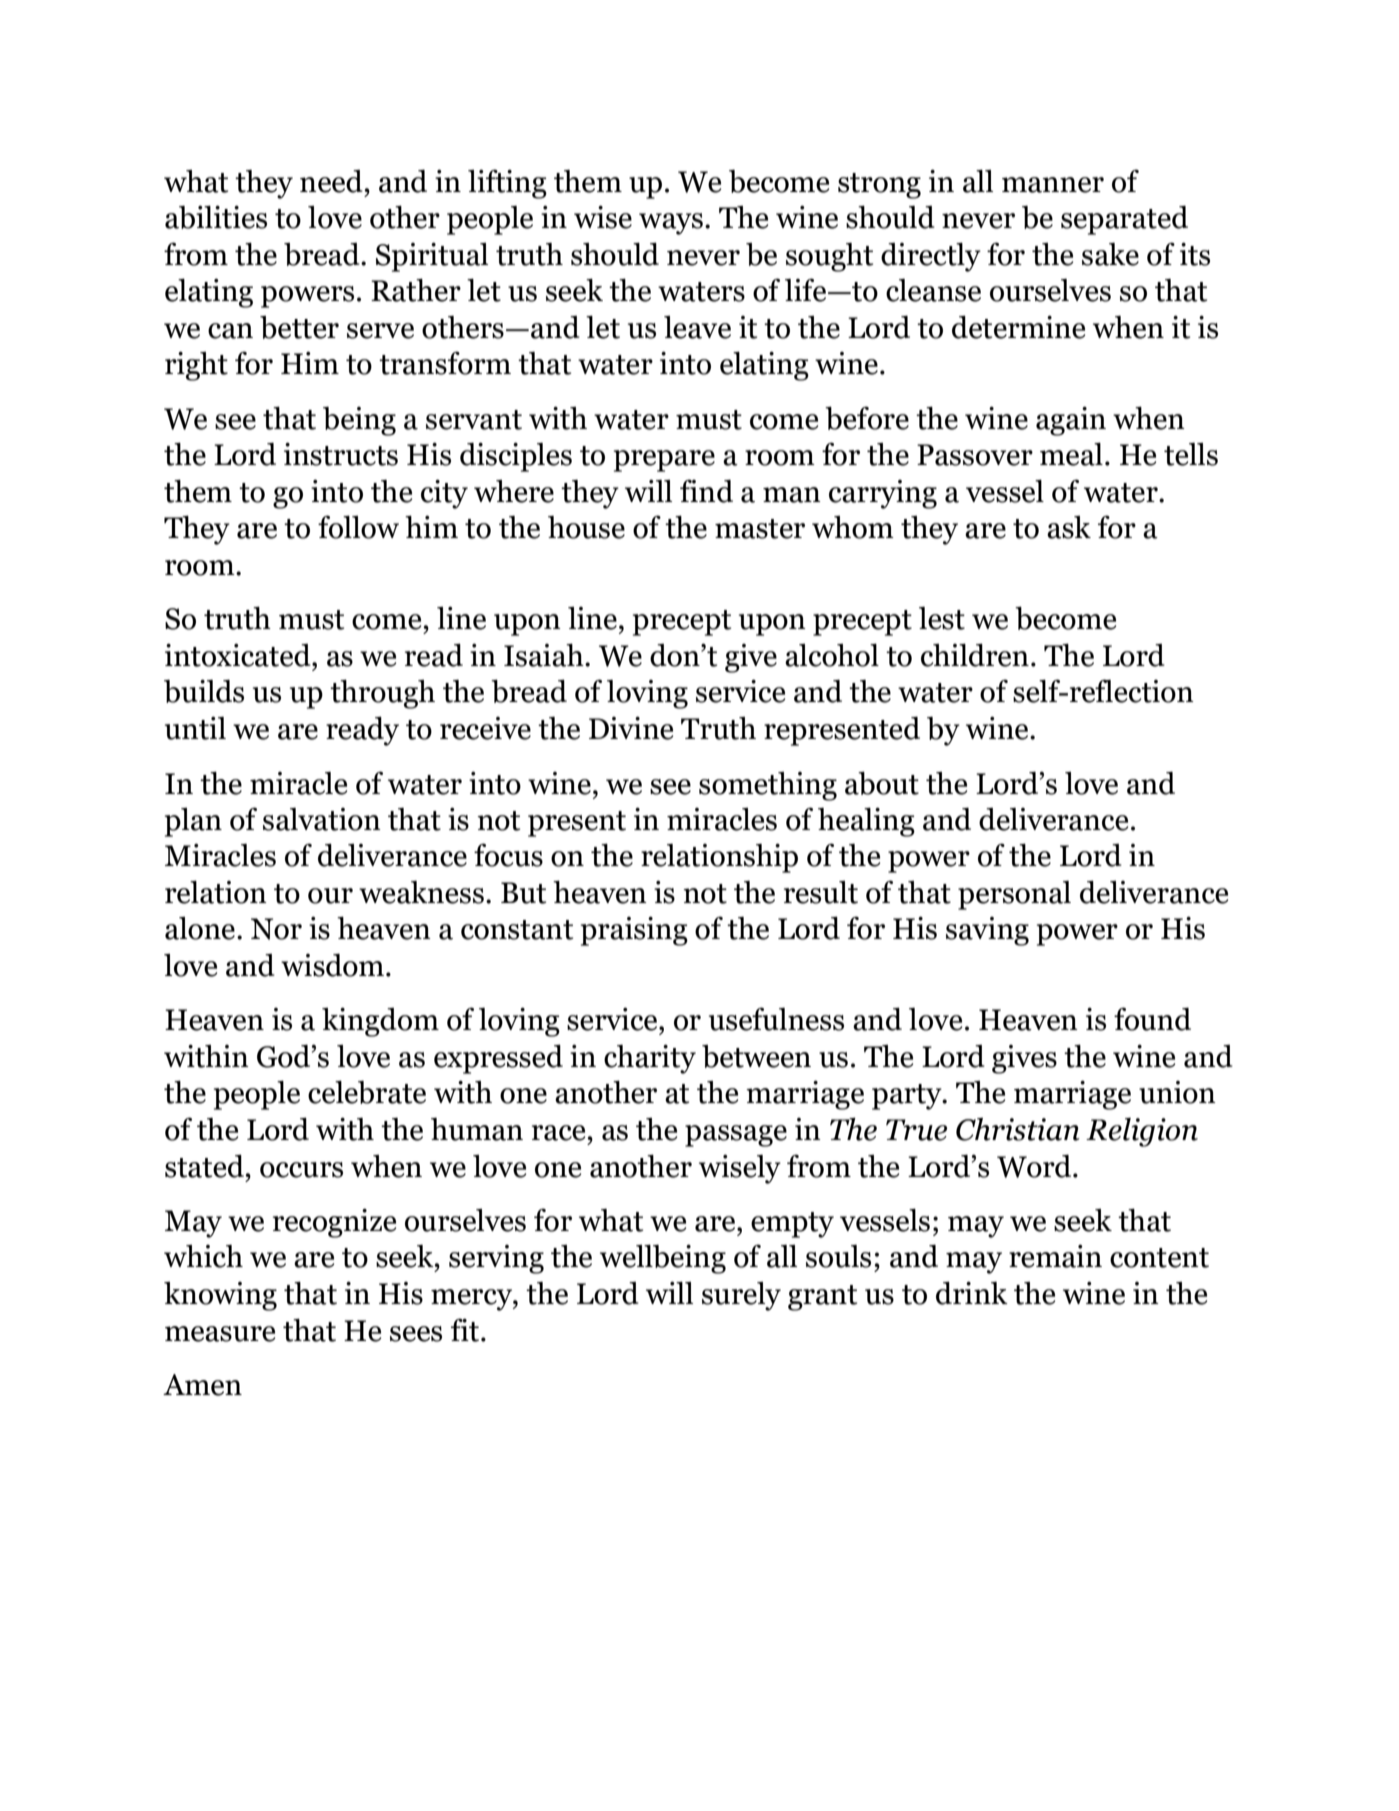  Describe the element at coordinates (706, 491) in the page. I see `find` at that location.
